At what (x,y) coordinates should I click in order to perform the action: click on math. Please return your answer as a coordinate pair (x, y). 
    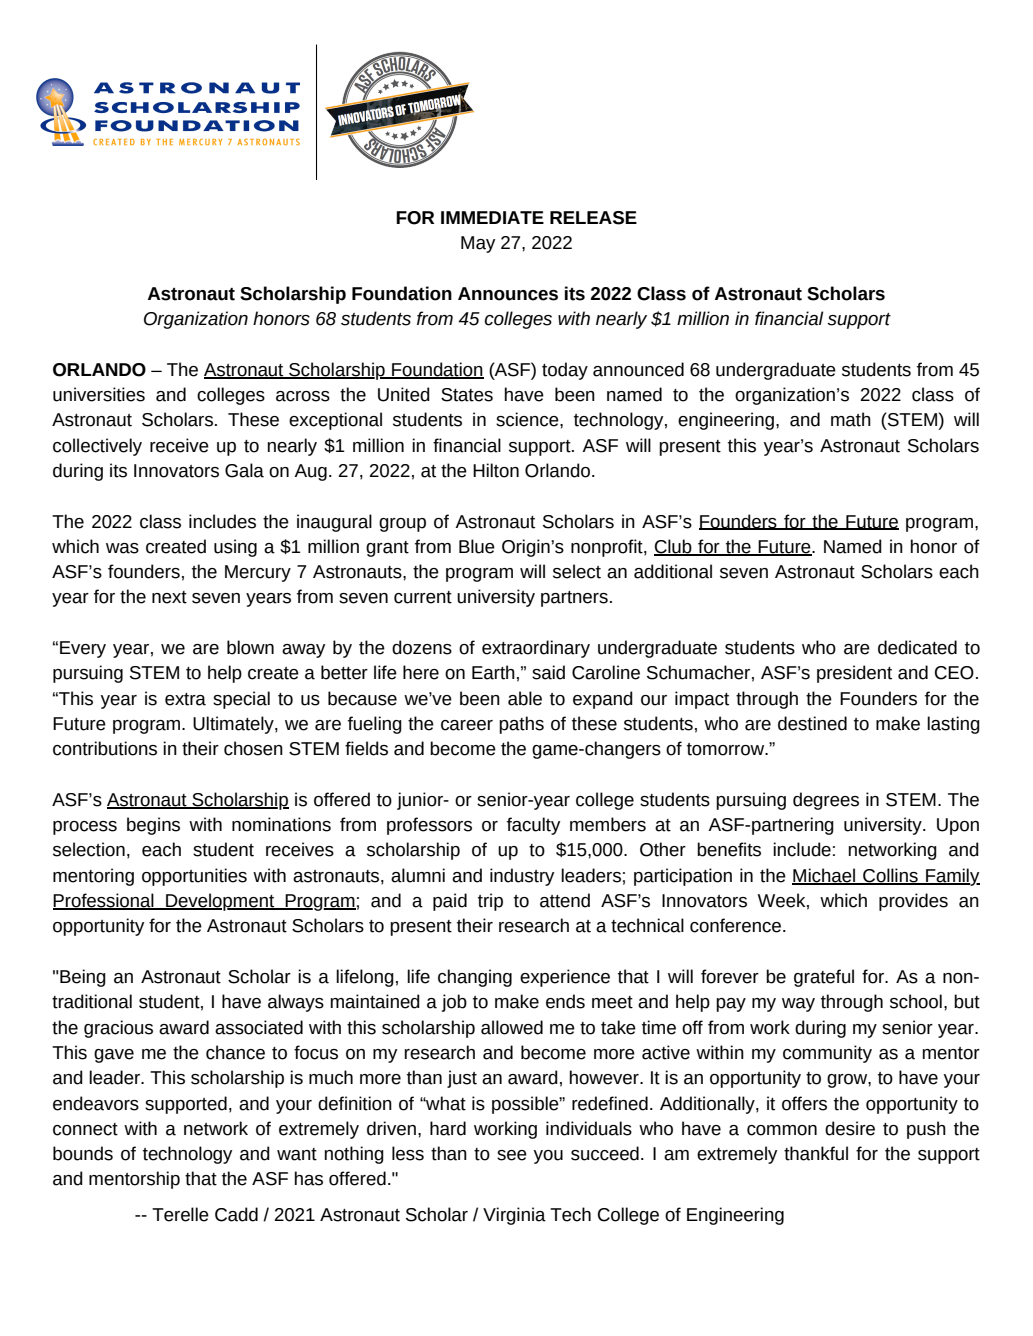
    Looking at the image, I should click on (851, 419).
